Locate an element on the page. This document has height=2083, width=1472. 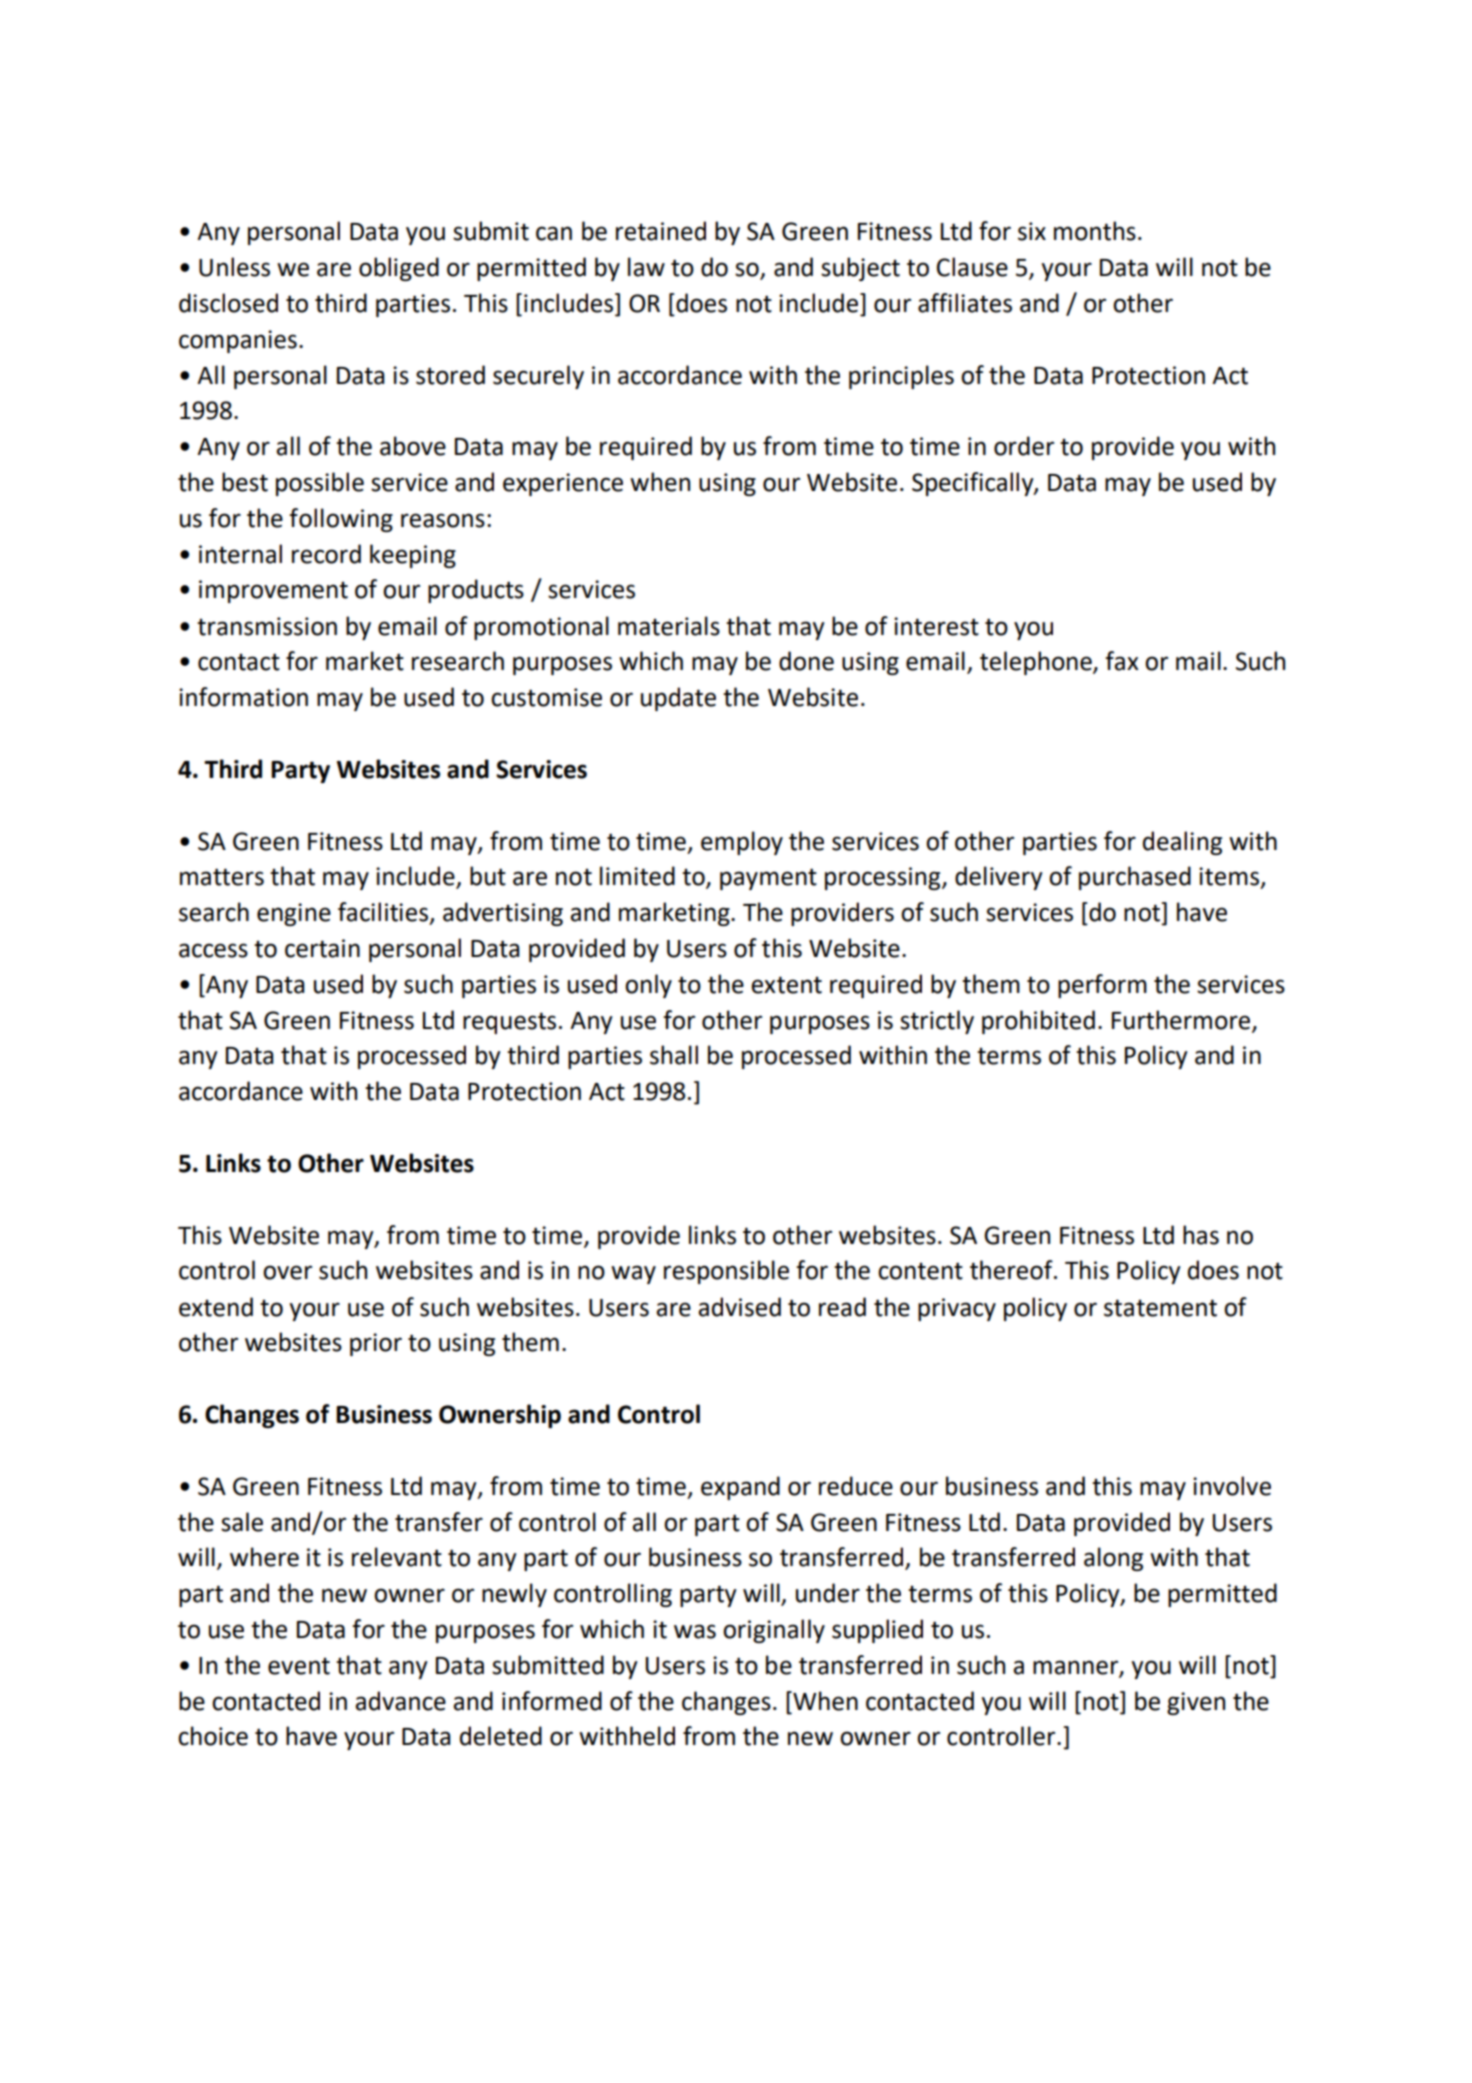
event is located at coordinates (299, 1666).
